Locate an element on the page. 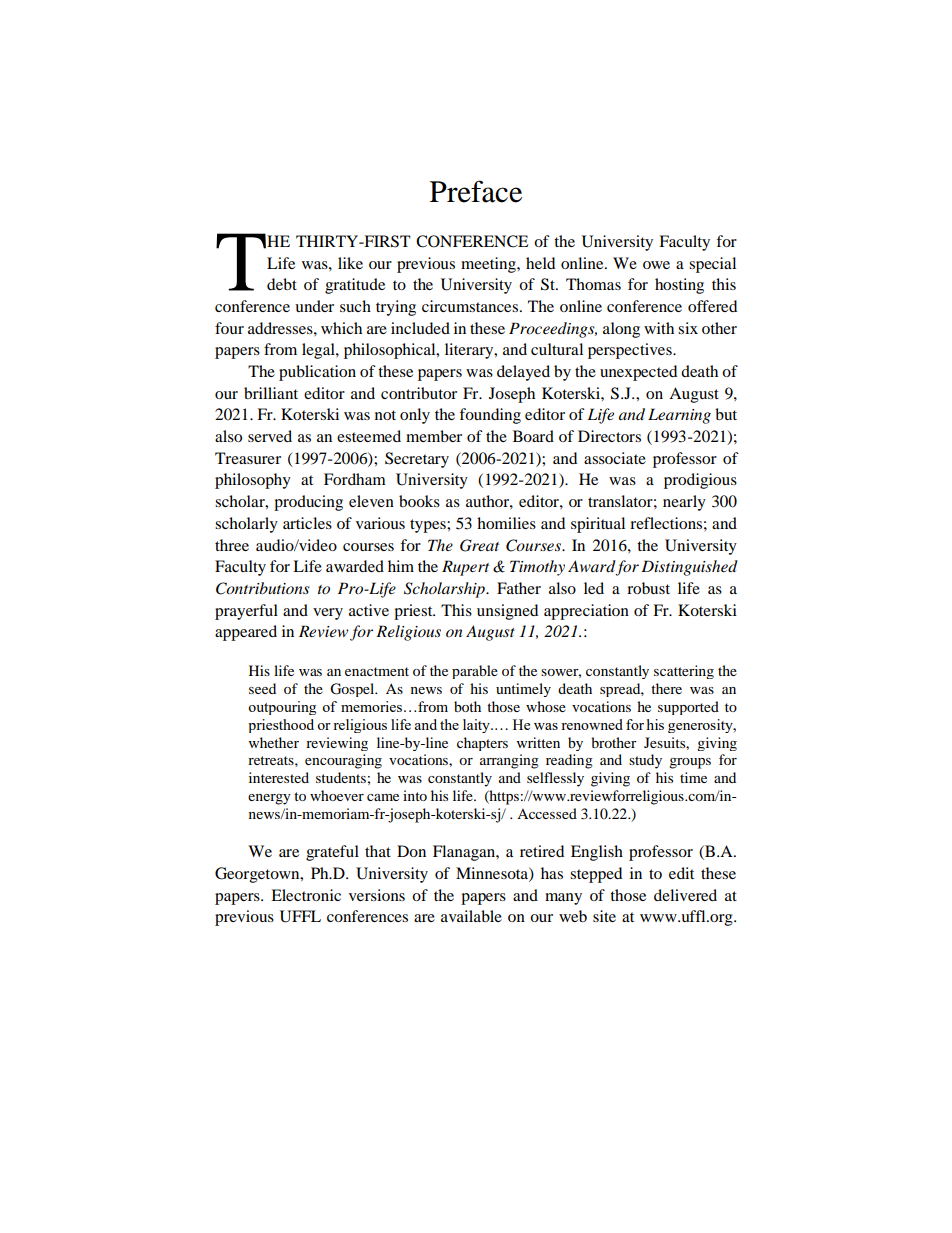 Image resolution: width=952 pixels, height=1233 pixels. Electronic is located at coordinates (306, 895).
